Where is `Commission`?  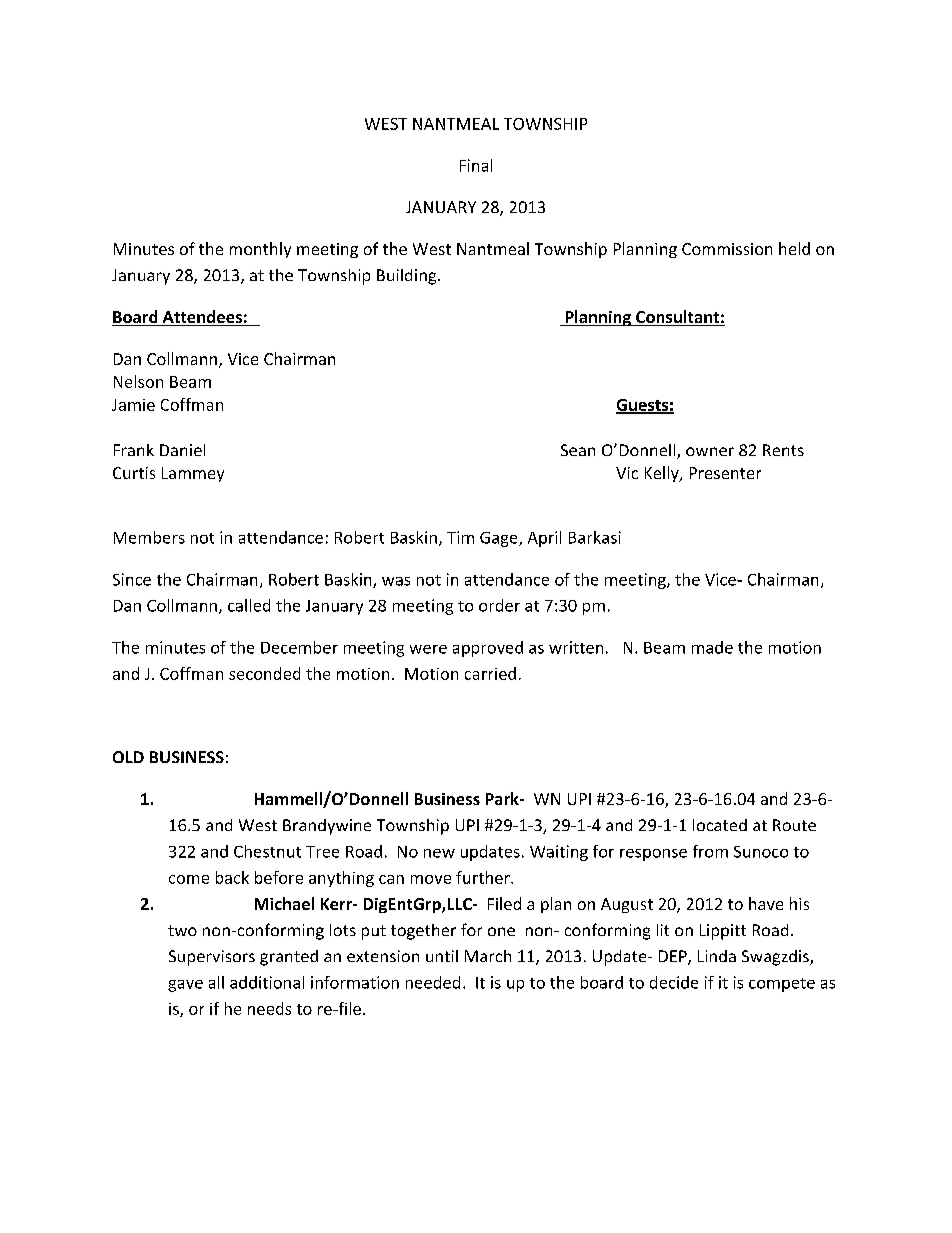 Commission is located at coordinates (727, 249).
